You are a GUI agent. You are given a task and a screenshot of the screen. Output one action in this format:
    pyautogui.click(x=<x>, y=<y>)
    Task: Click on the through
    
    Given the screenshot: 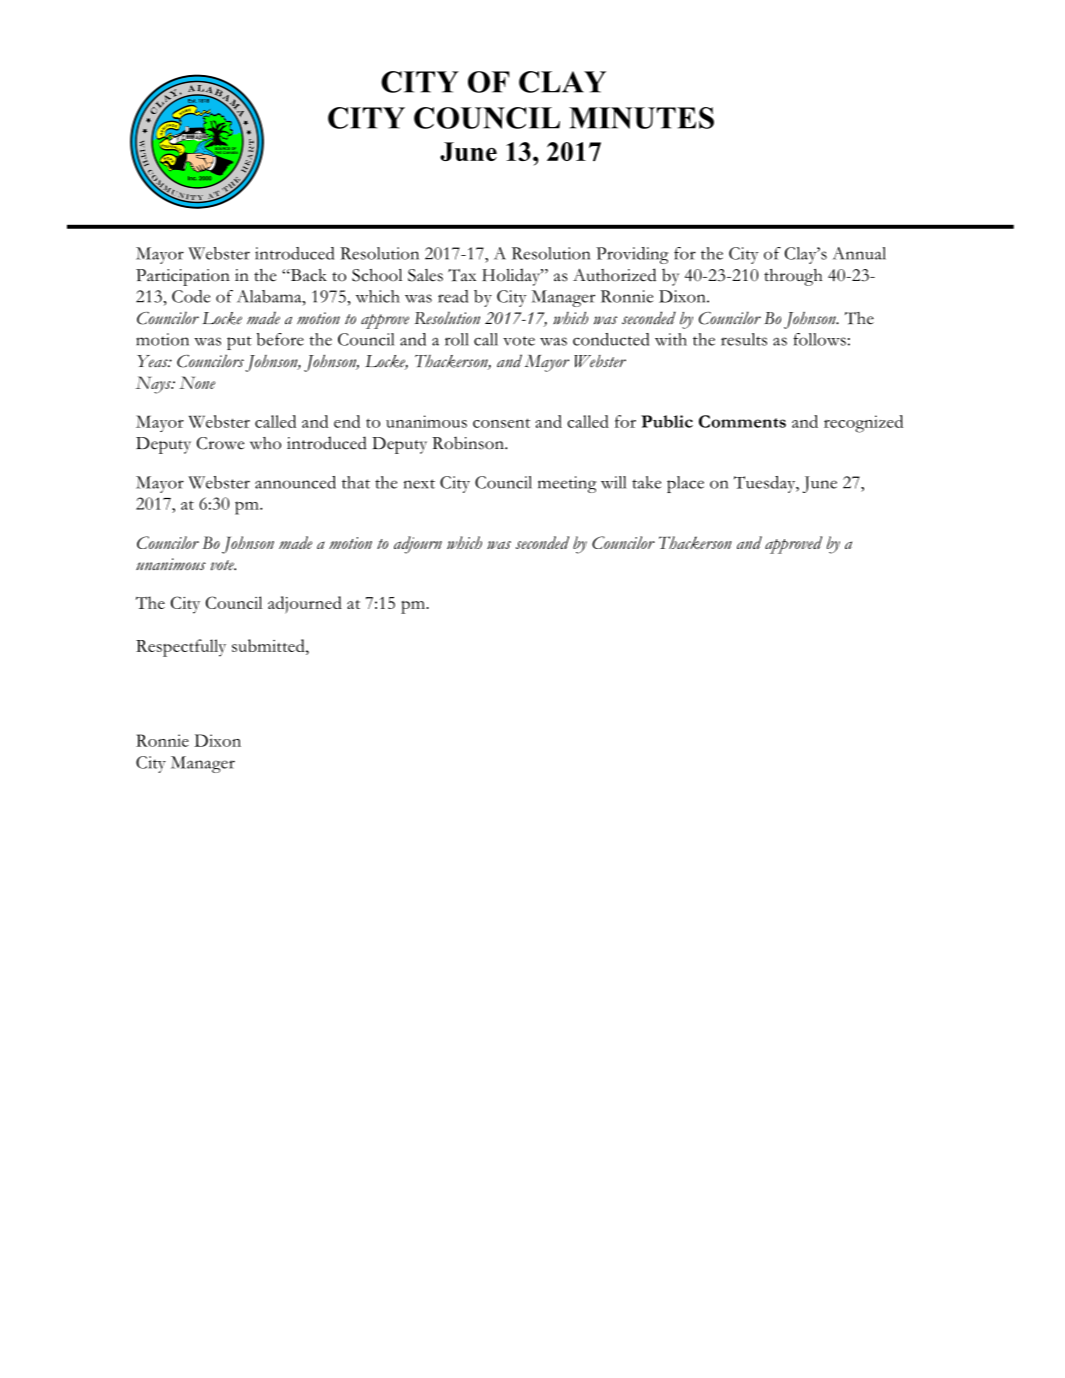 What is the action you would take?
    pyautogui.click(x=793, y=277)
